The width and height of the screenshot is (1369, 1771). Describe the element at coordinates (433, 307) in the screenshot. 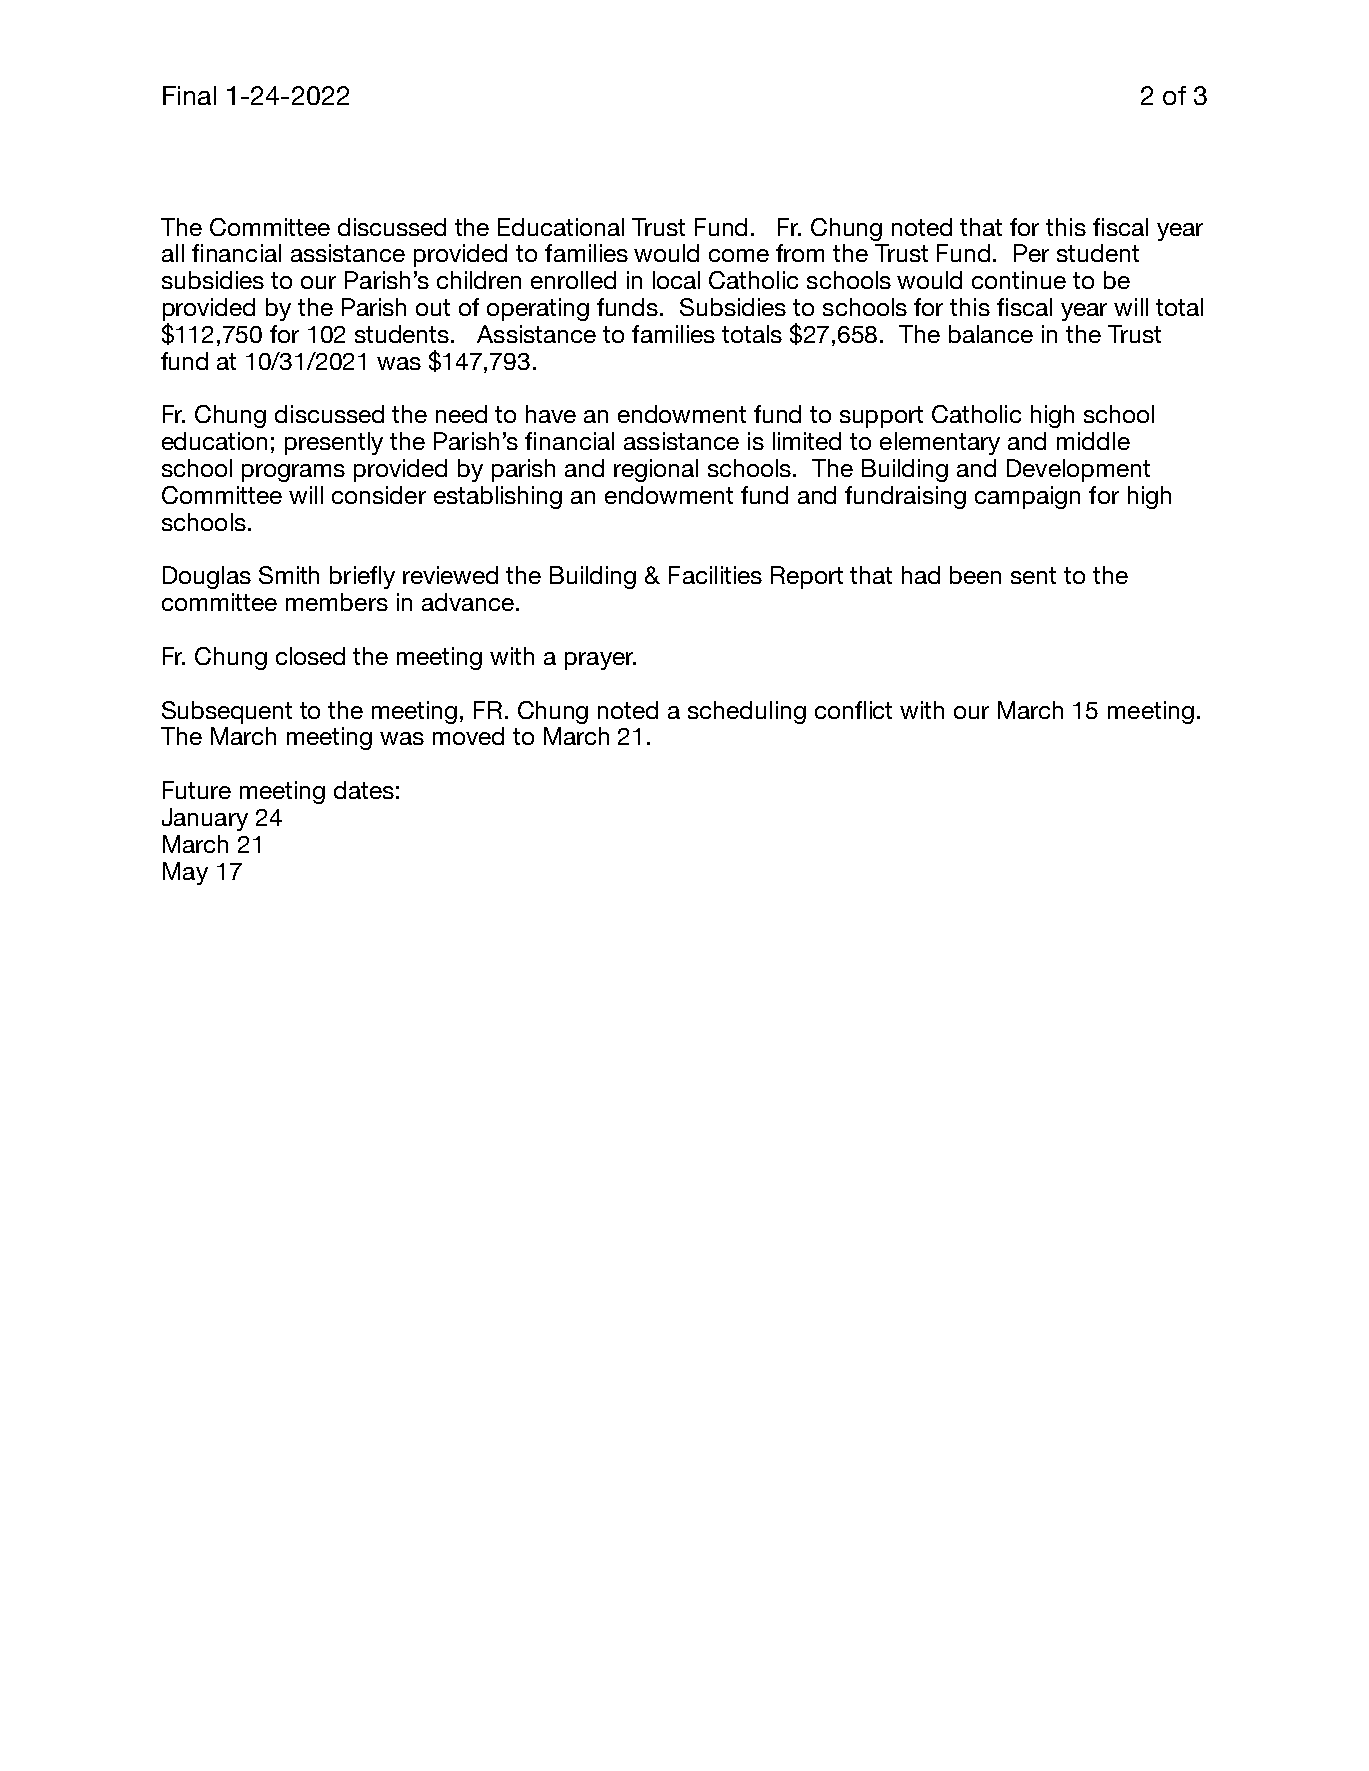

I see `out` at that location.
